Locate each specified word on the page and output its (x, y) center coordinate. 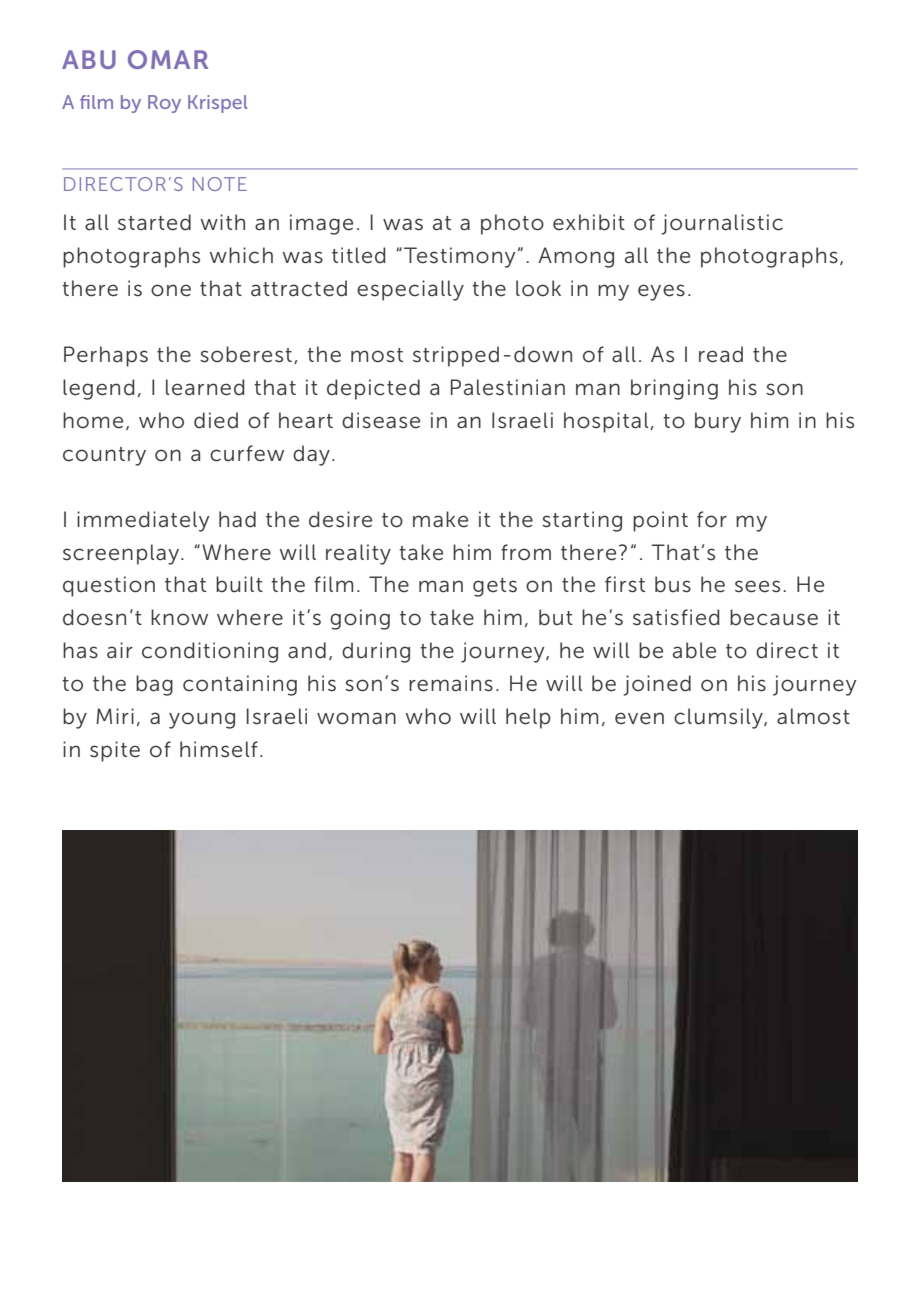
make (440, 519)
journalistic (722, 224)
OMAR (168, 59)
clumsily (719, 718)
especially (410, 290)
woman (356, 718)
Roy (164, 104)
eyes (661, 292)
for (712, 519)
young (202, 720)
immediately (143, 521)
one (171, 290)
